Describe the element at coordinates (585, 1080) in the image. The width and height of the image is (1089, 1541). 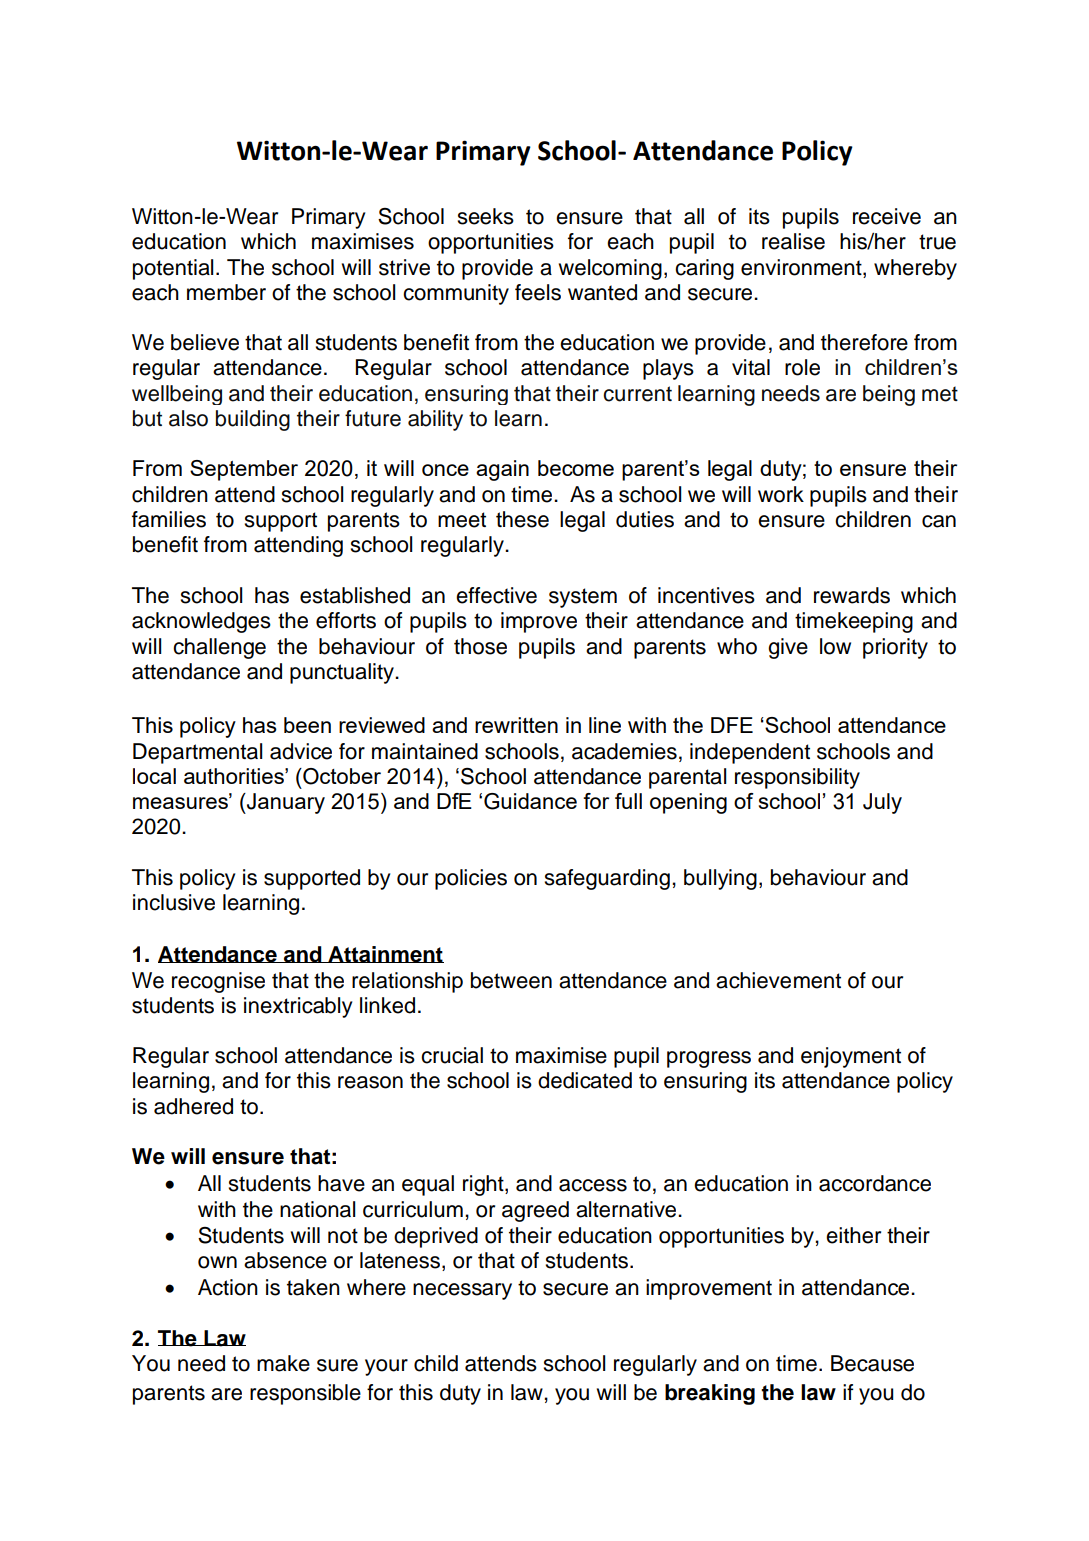
I see `dedicated` at that location.
